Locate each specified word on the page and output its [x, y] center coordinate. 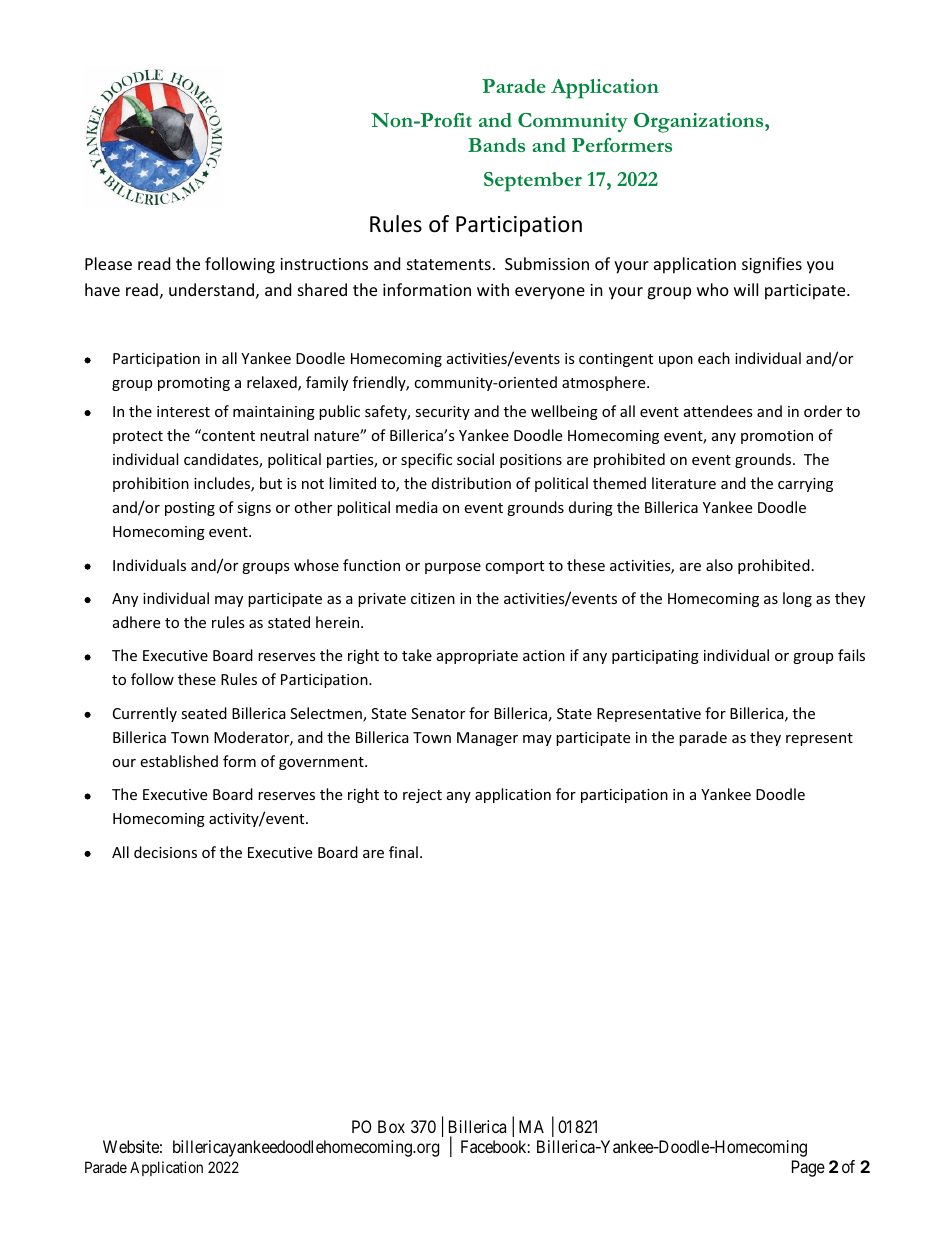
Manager [487, 739]
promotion [777, 437]
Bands [496, 145]
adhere [136, 622]
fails [851, 655]
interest [183, 411]
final [403, 852]
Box [391, 1126]
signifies [772, 265]
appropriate [477, 657]
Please [108, 263]
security [442, 413]
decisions [165, 852]
